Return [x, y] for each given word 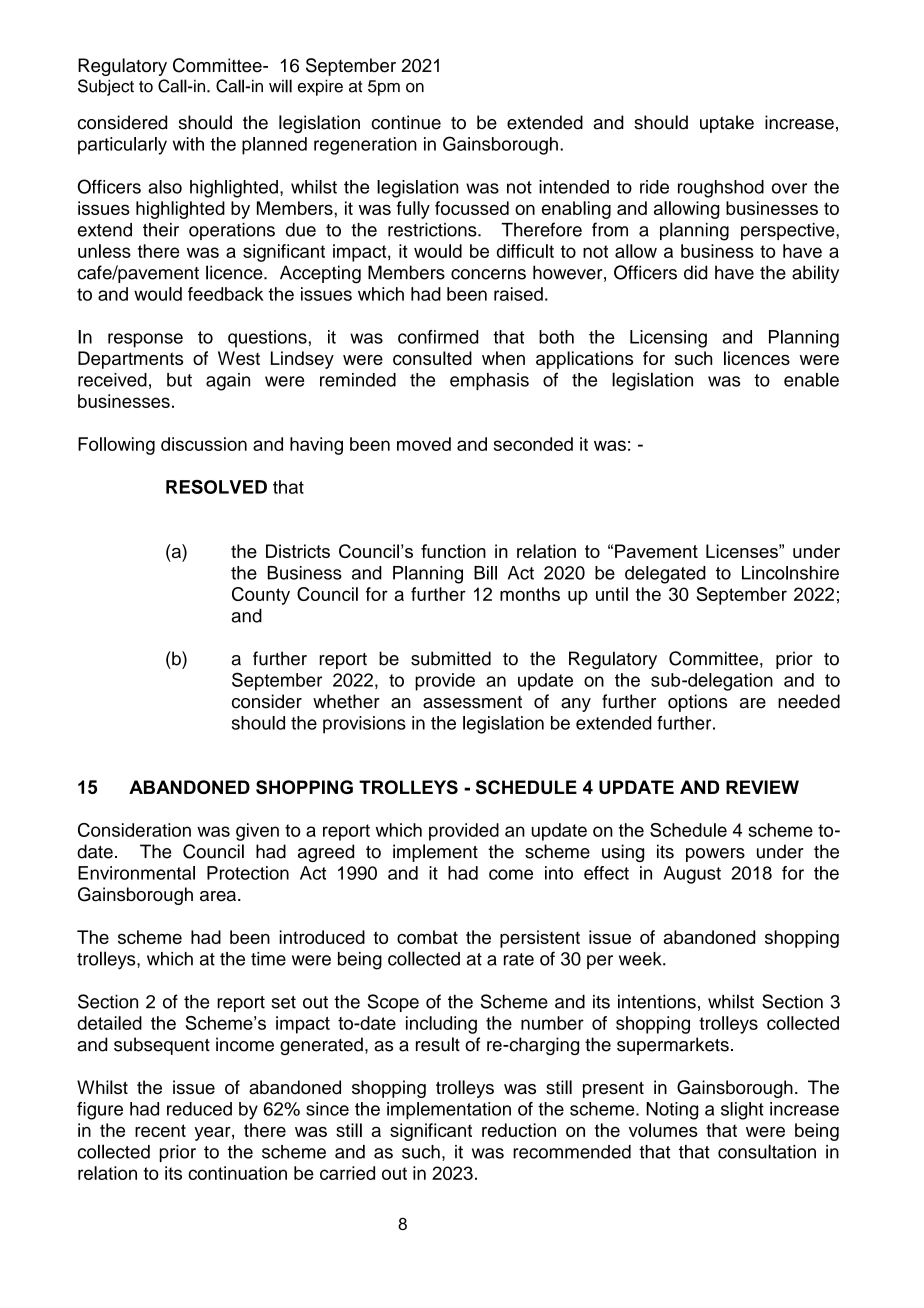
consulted [432, 358]
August [692, 875]
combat [427, 937]
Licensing [668, 339]
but [179, 380]
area [218, 896]
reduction [519, 1130]
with [188, 144]
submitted [451, 658]
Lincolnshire [790, 573]
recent [160, 1130]
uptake [727, 124]
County [261, 596]
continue [406, 122]
